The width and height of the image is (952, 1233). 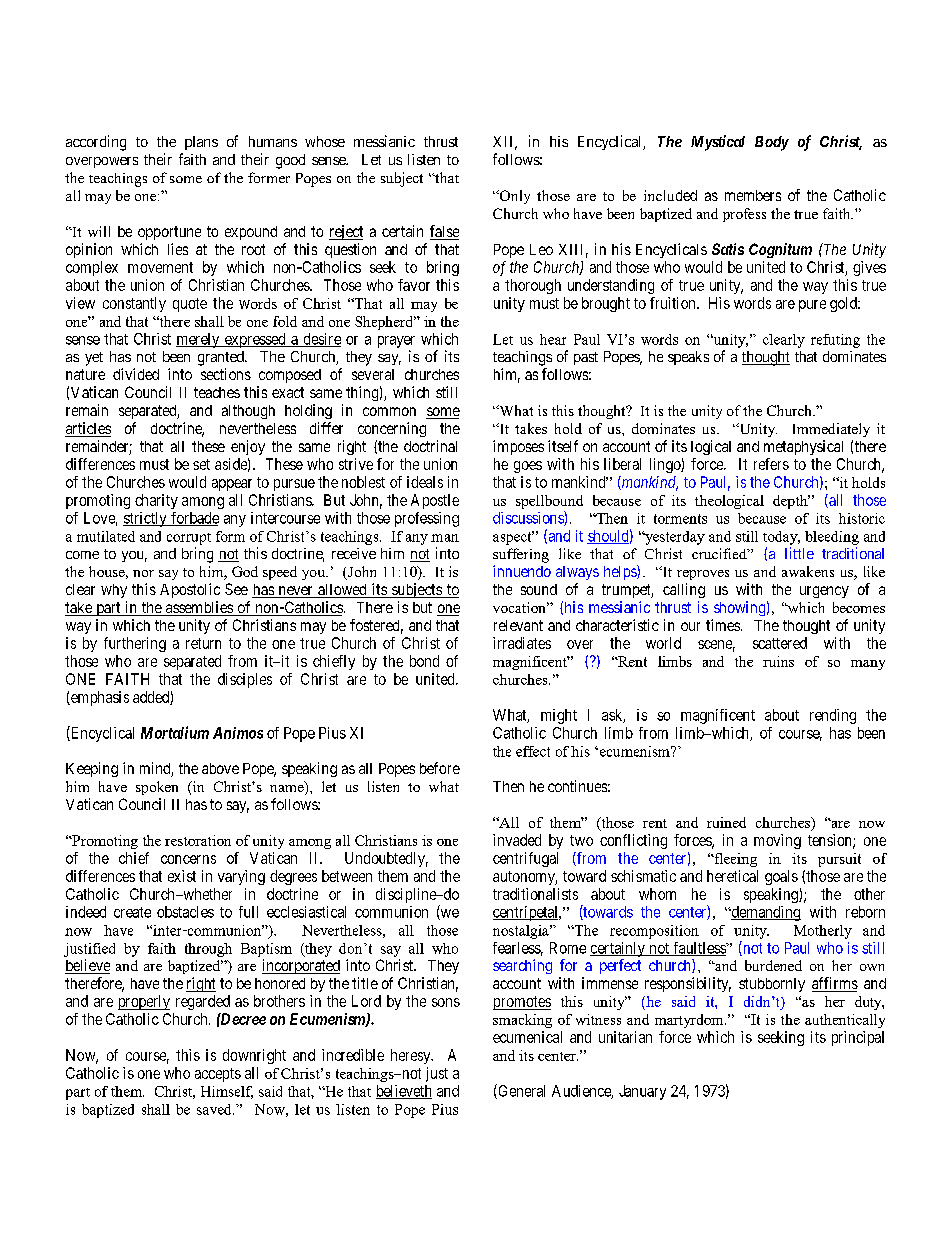 What do you see at coordinates (444, 232) in the image?
I see `false` at bounding box center [444, 232].
